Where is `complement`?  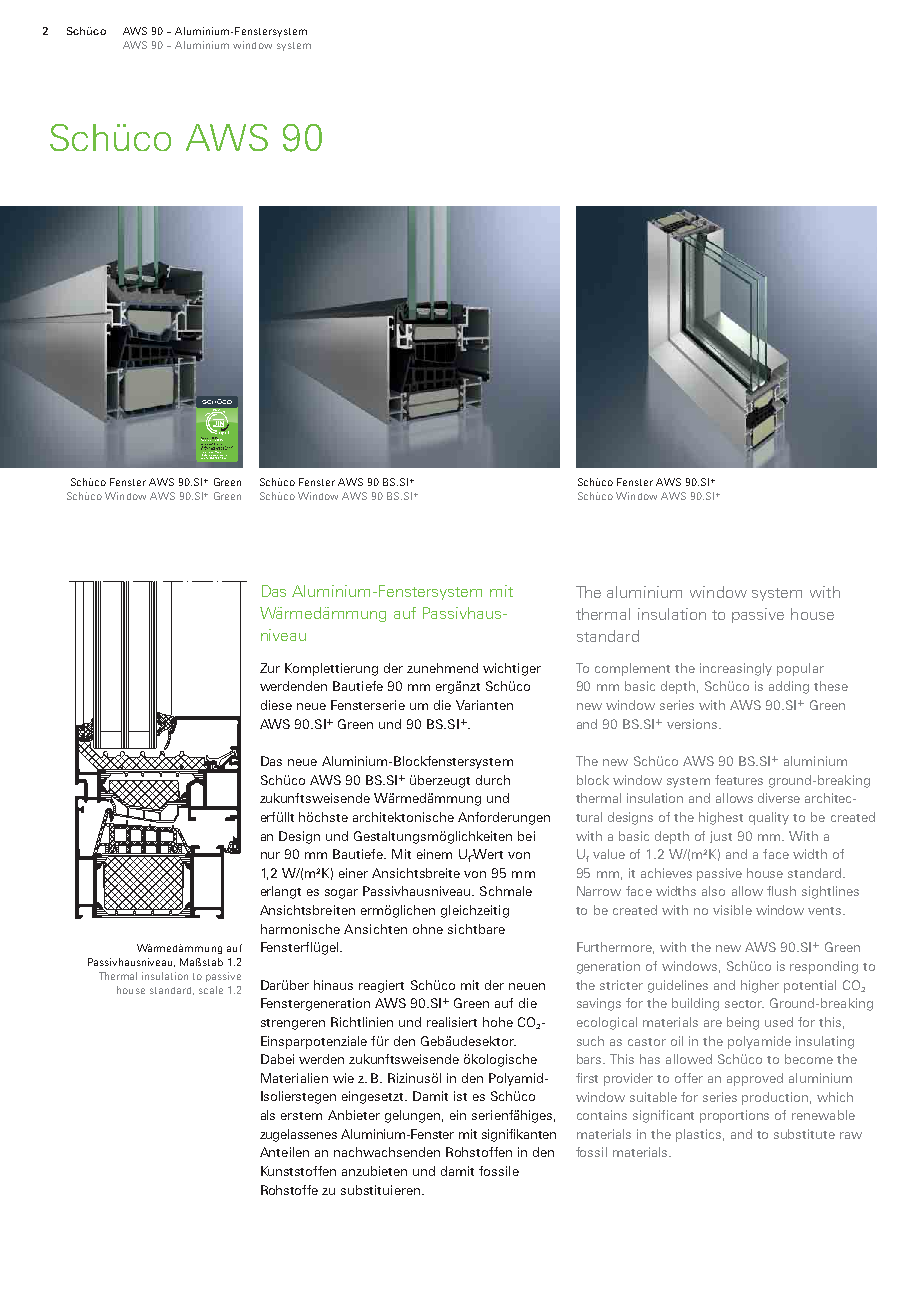 complement is located at coordinates (632, 669).
